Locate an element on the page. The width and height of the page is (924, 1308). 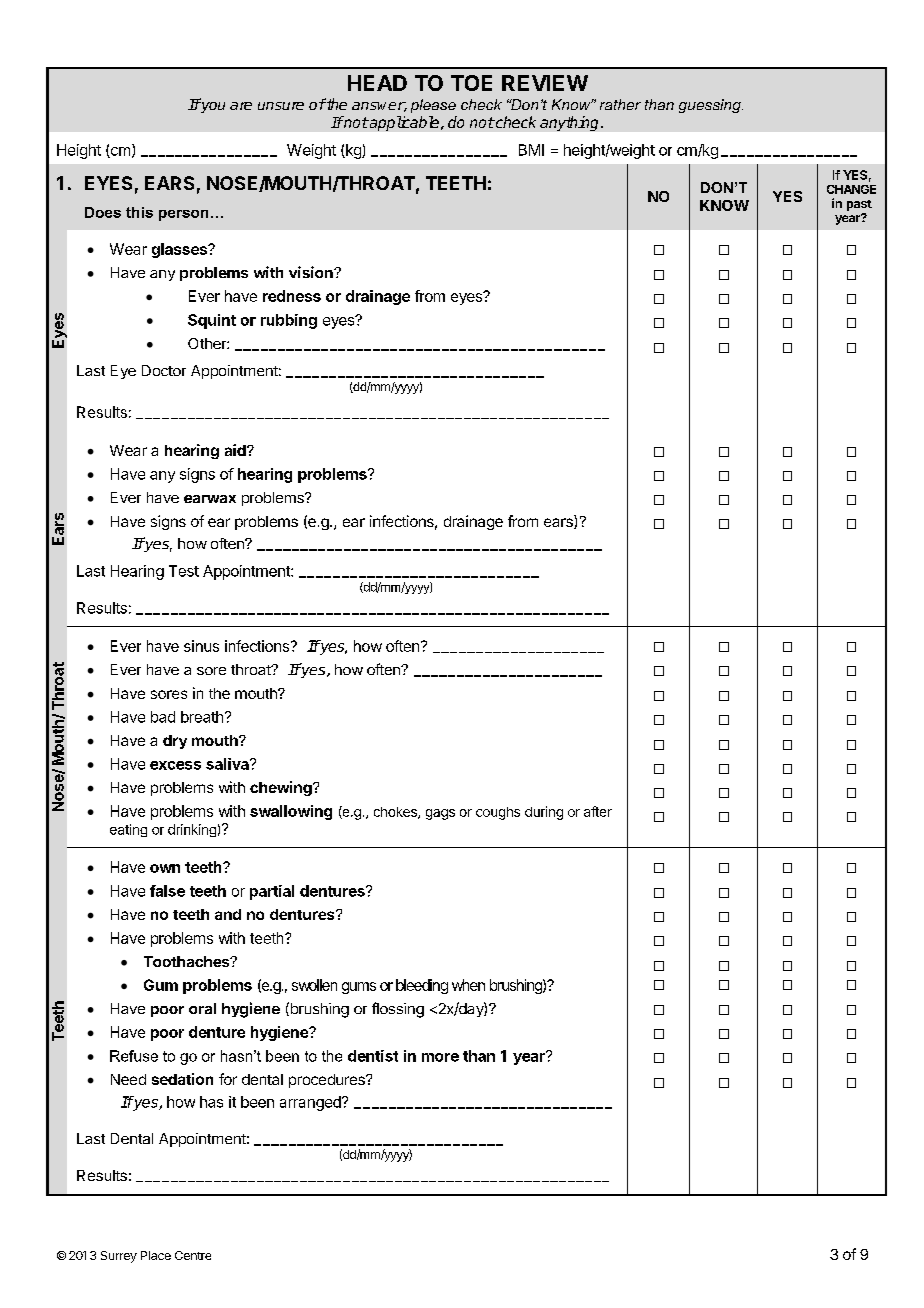
Doctor is located at coordinates (164, 370).
